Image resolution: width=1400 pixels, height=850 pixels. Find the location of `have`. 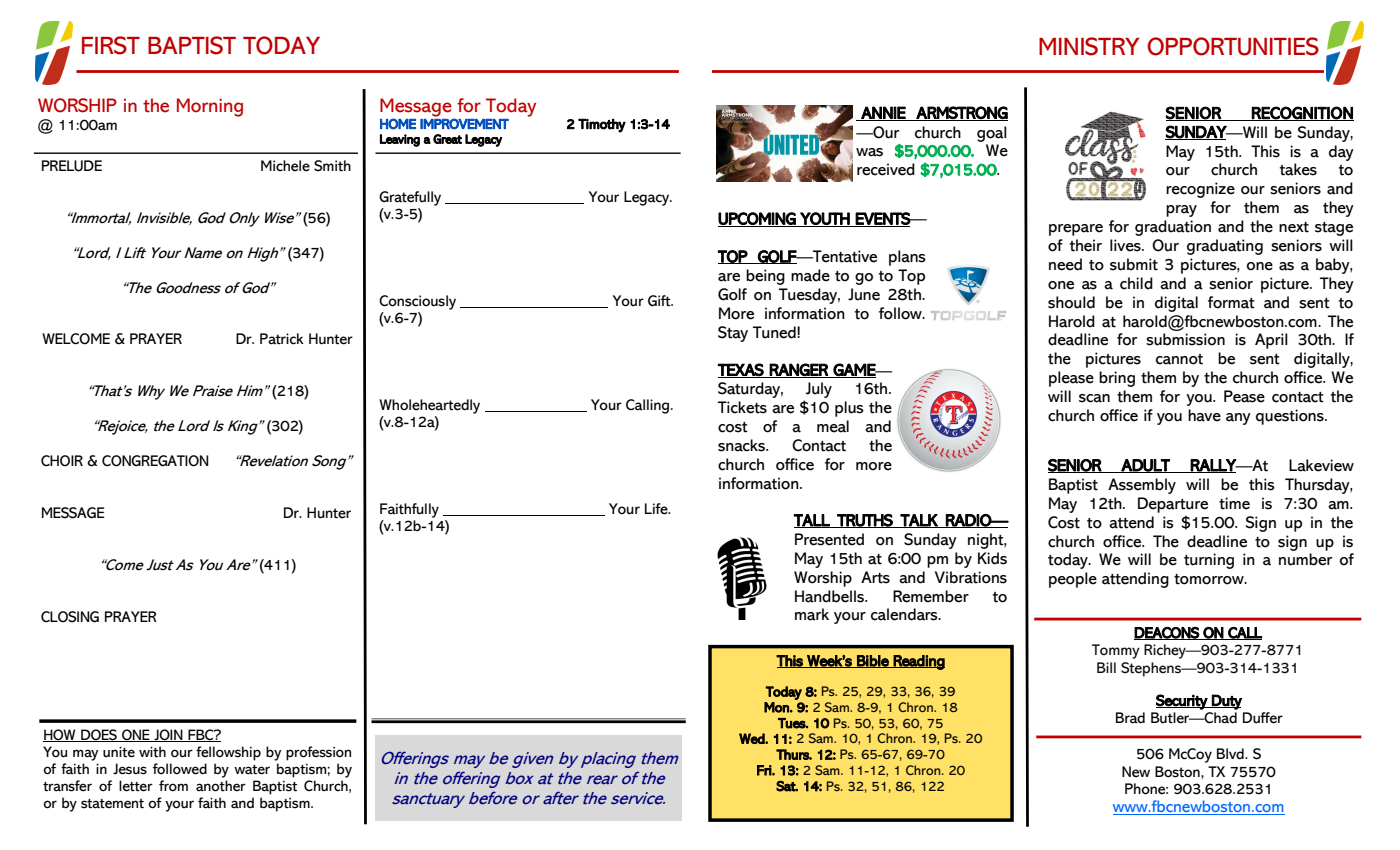

have is located at coordinates (1204, 415).
